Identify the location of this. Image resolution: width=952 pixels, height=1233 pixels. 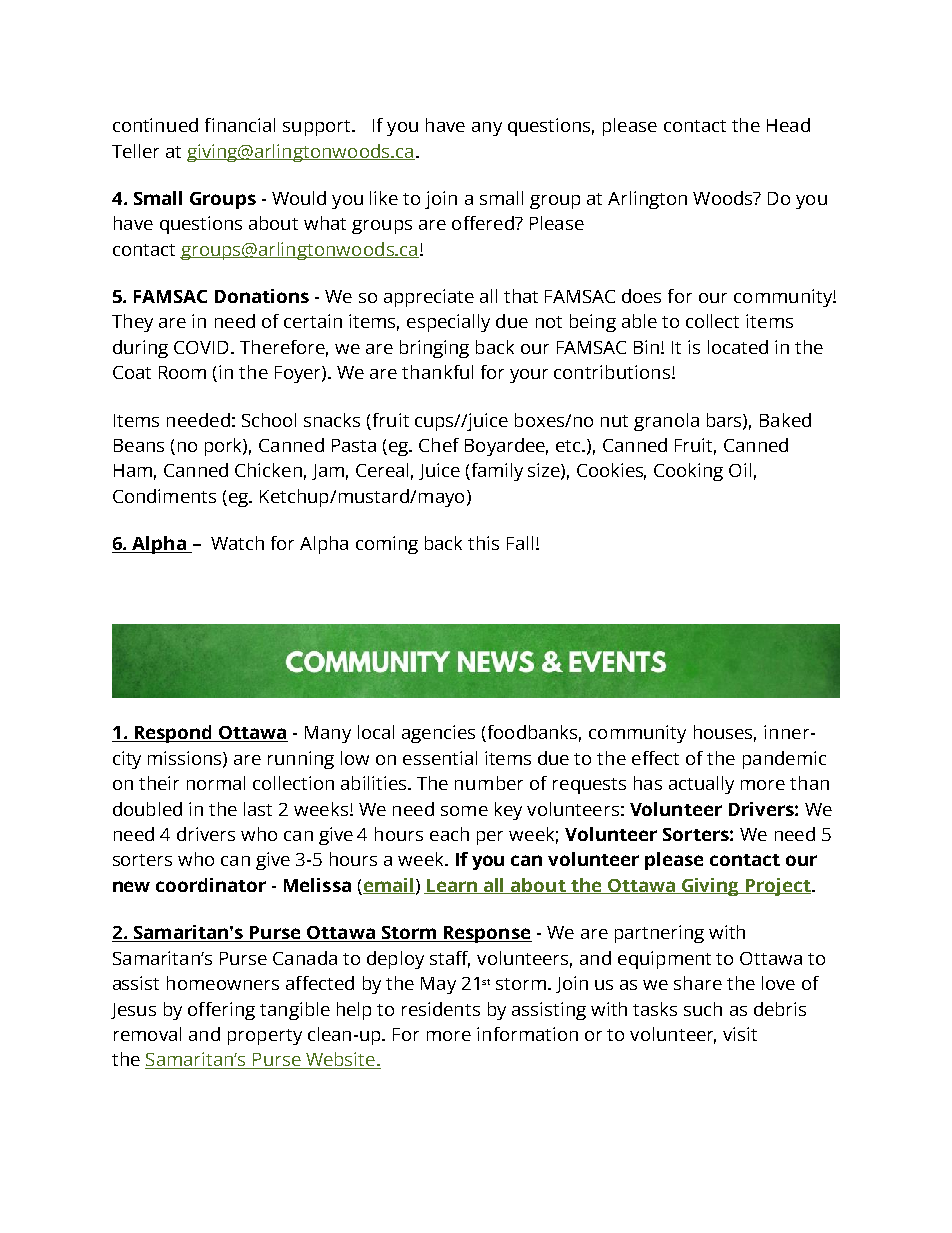
(483, 543).
